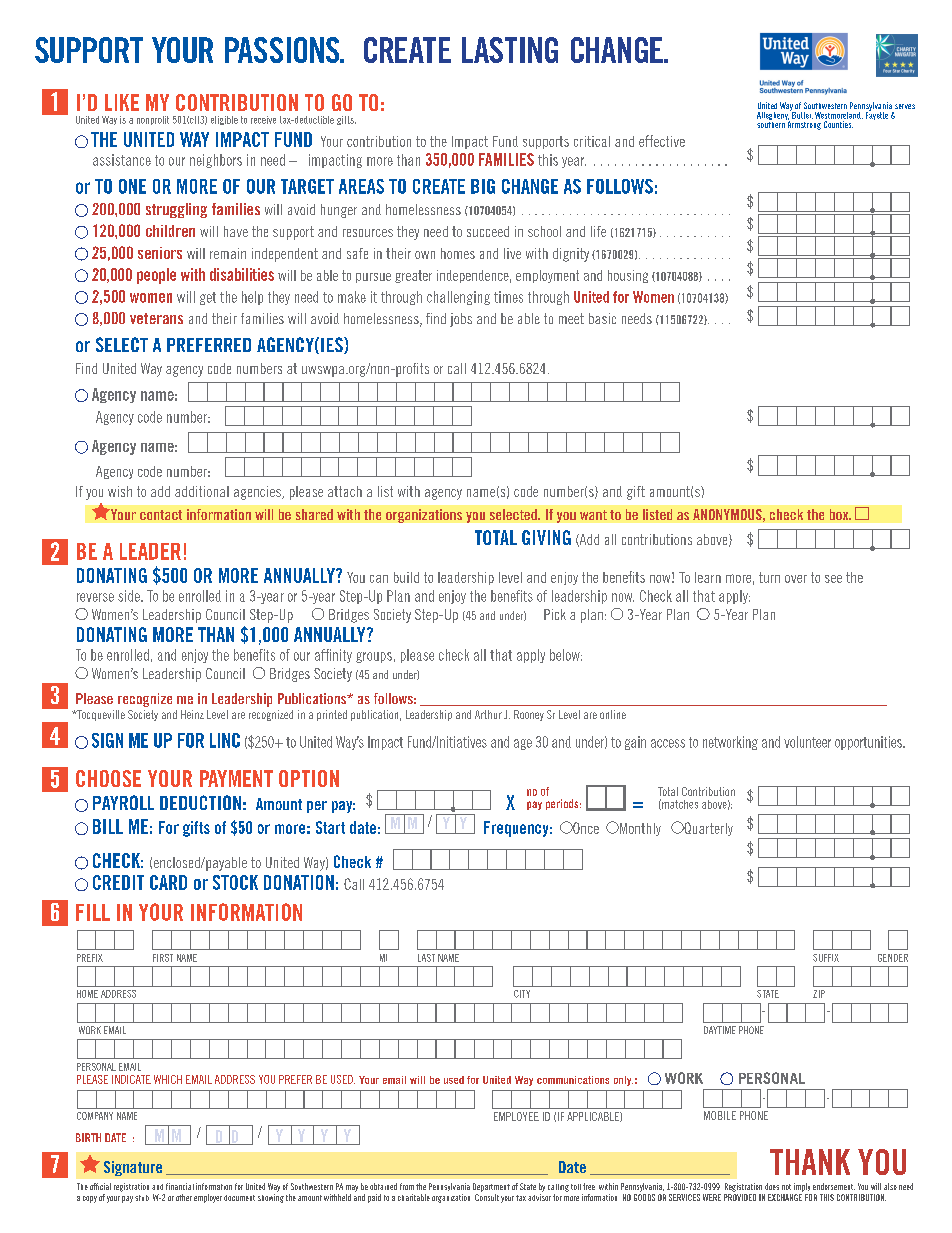 This screenshot has width=952, height=1233. Describe the element at coordinates (796, 579) in the screenshot. I see `over` at that location.
